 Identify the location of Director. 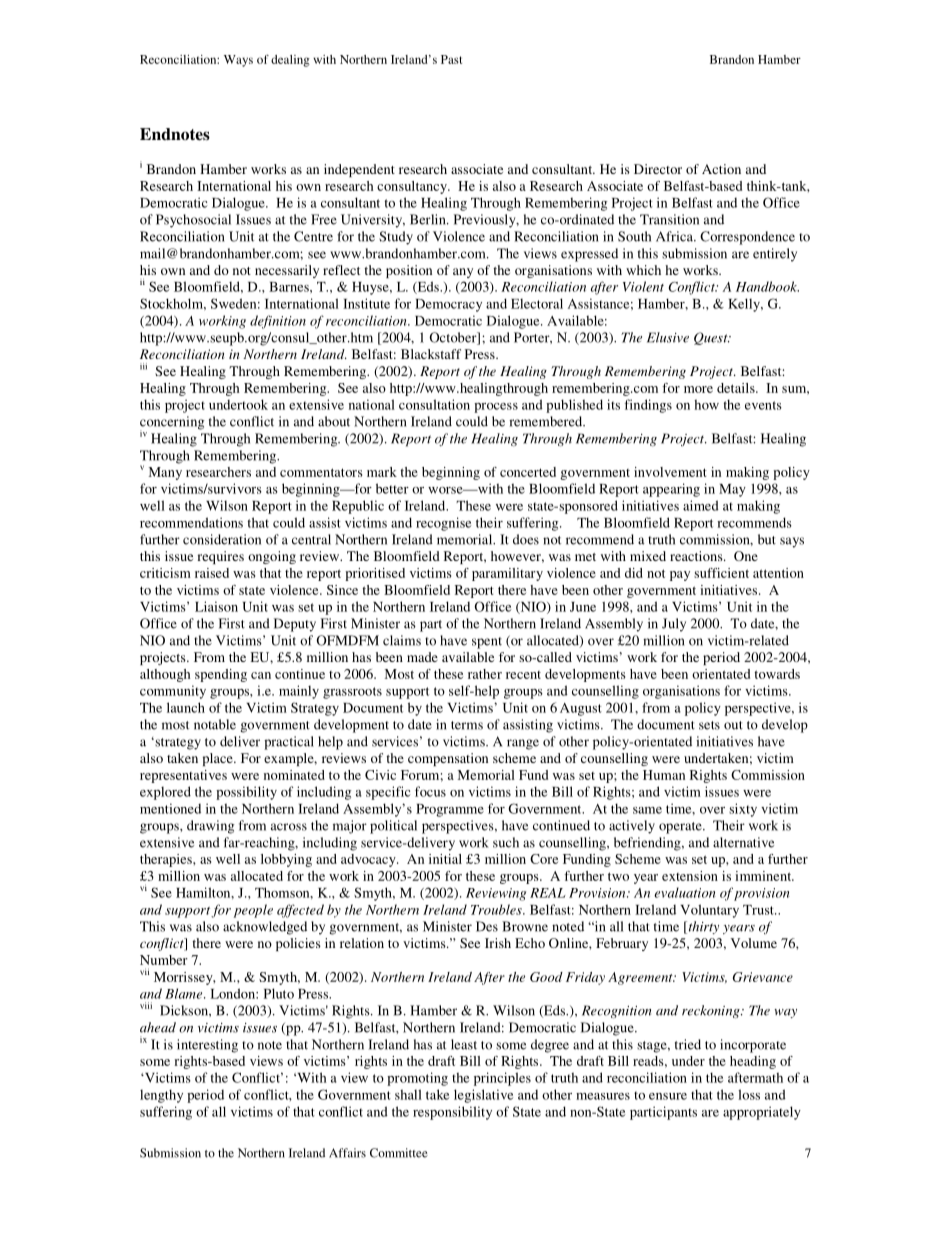
(658, 169).
